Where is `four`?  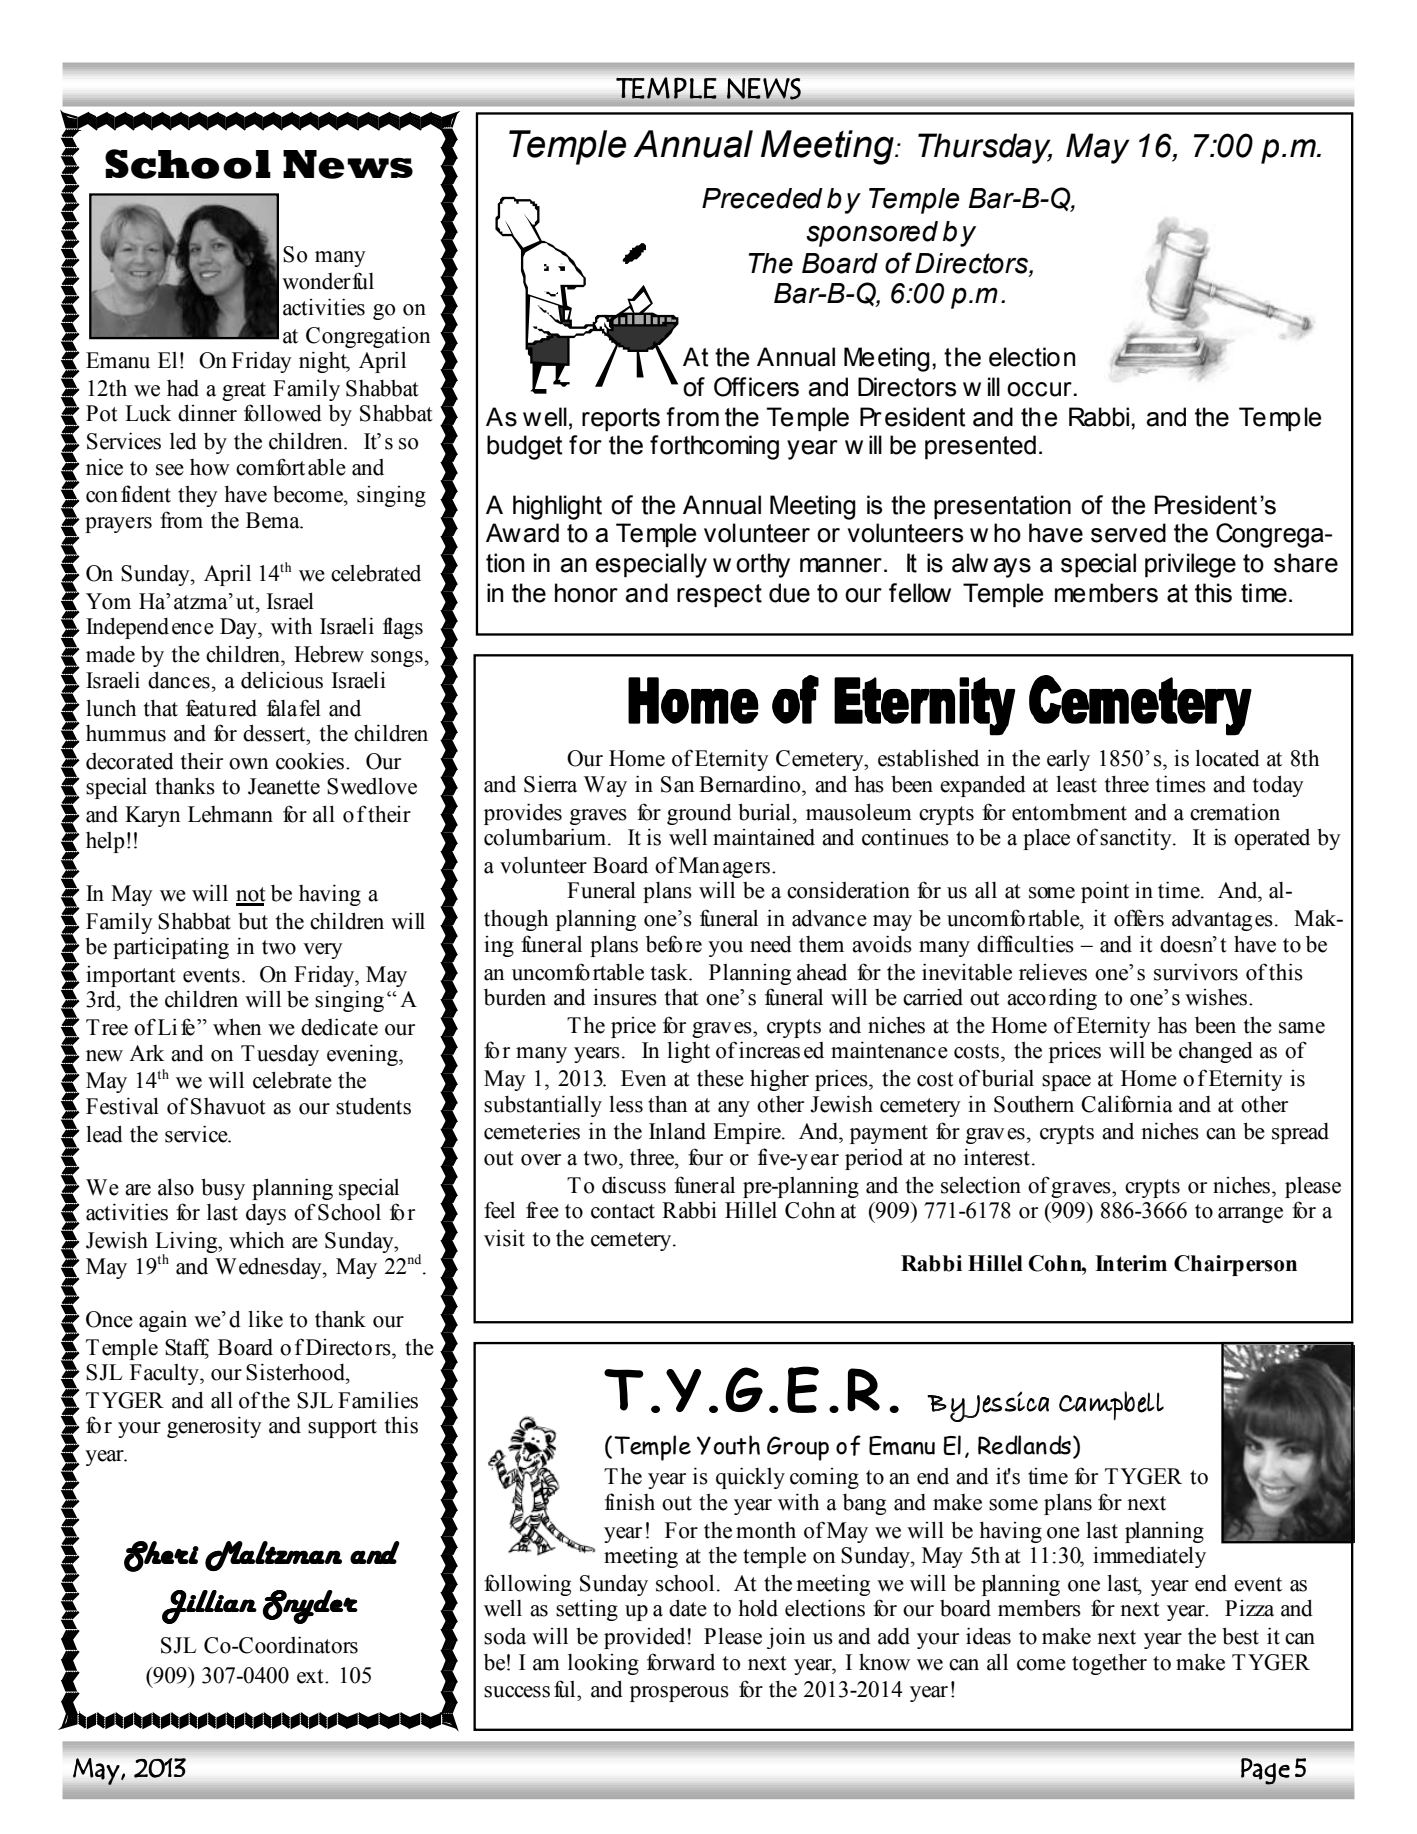
four is located at coordinates (705, 1157).
